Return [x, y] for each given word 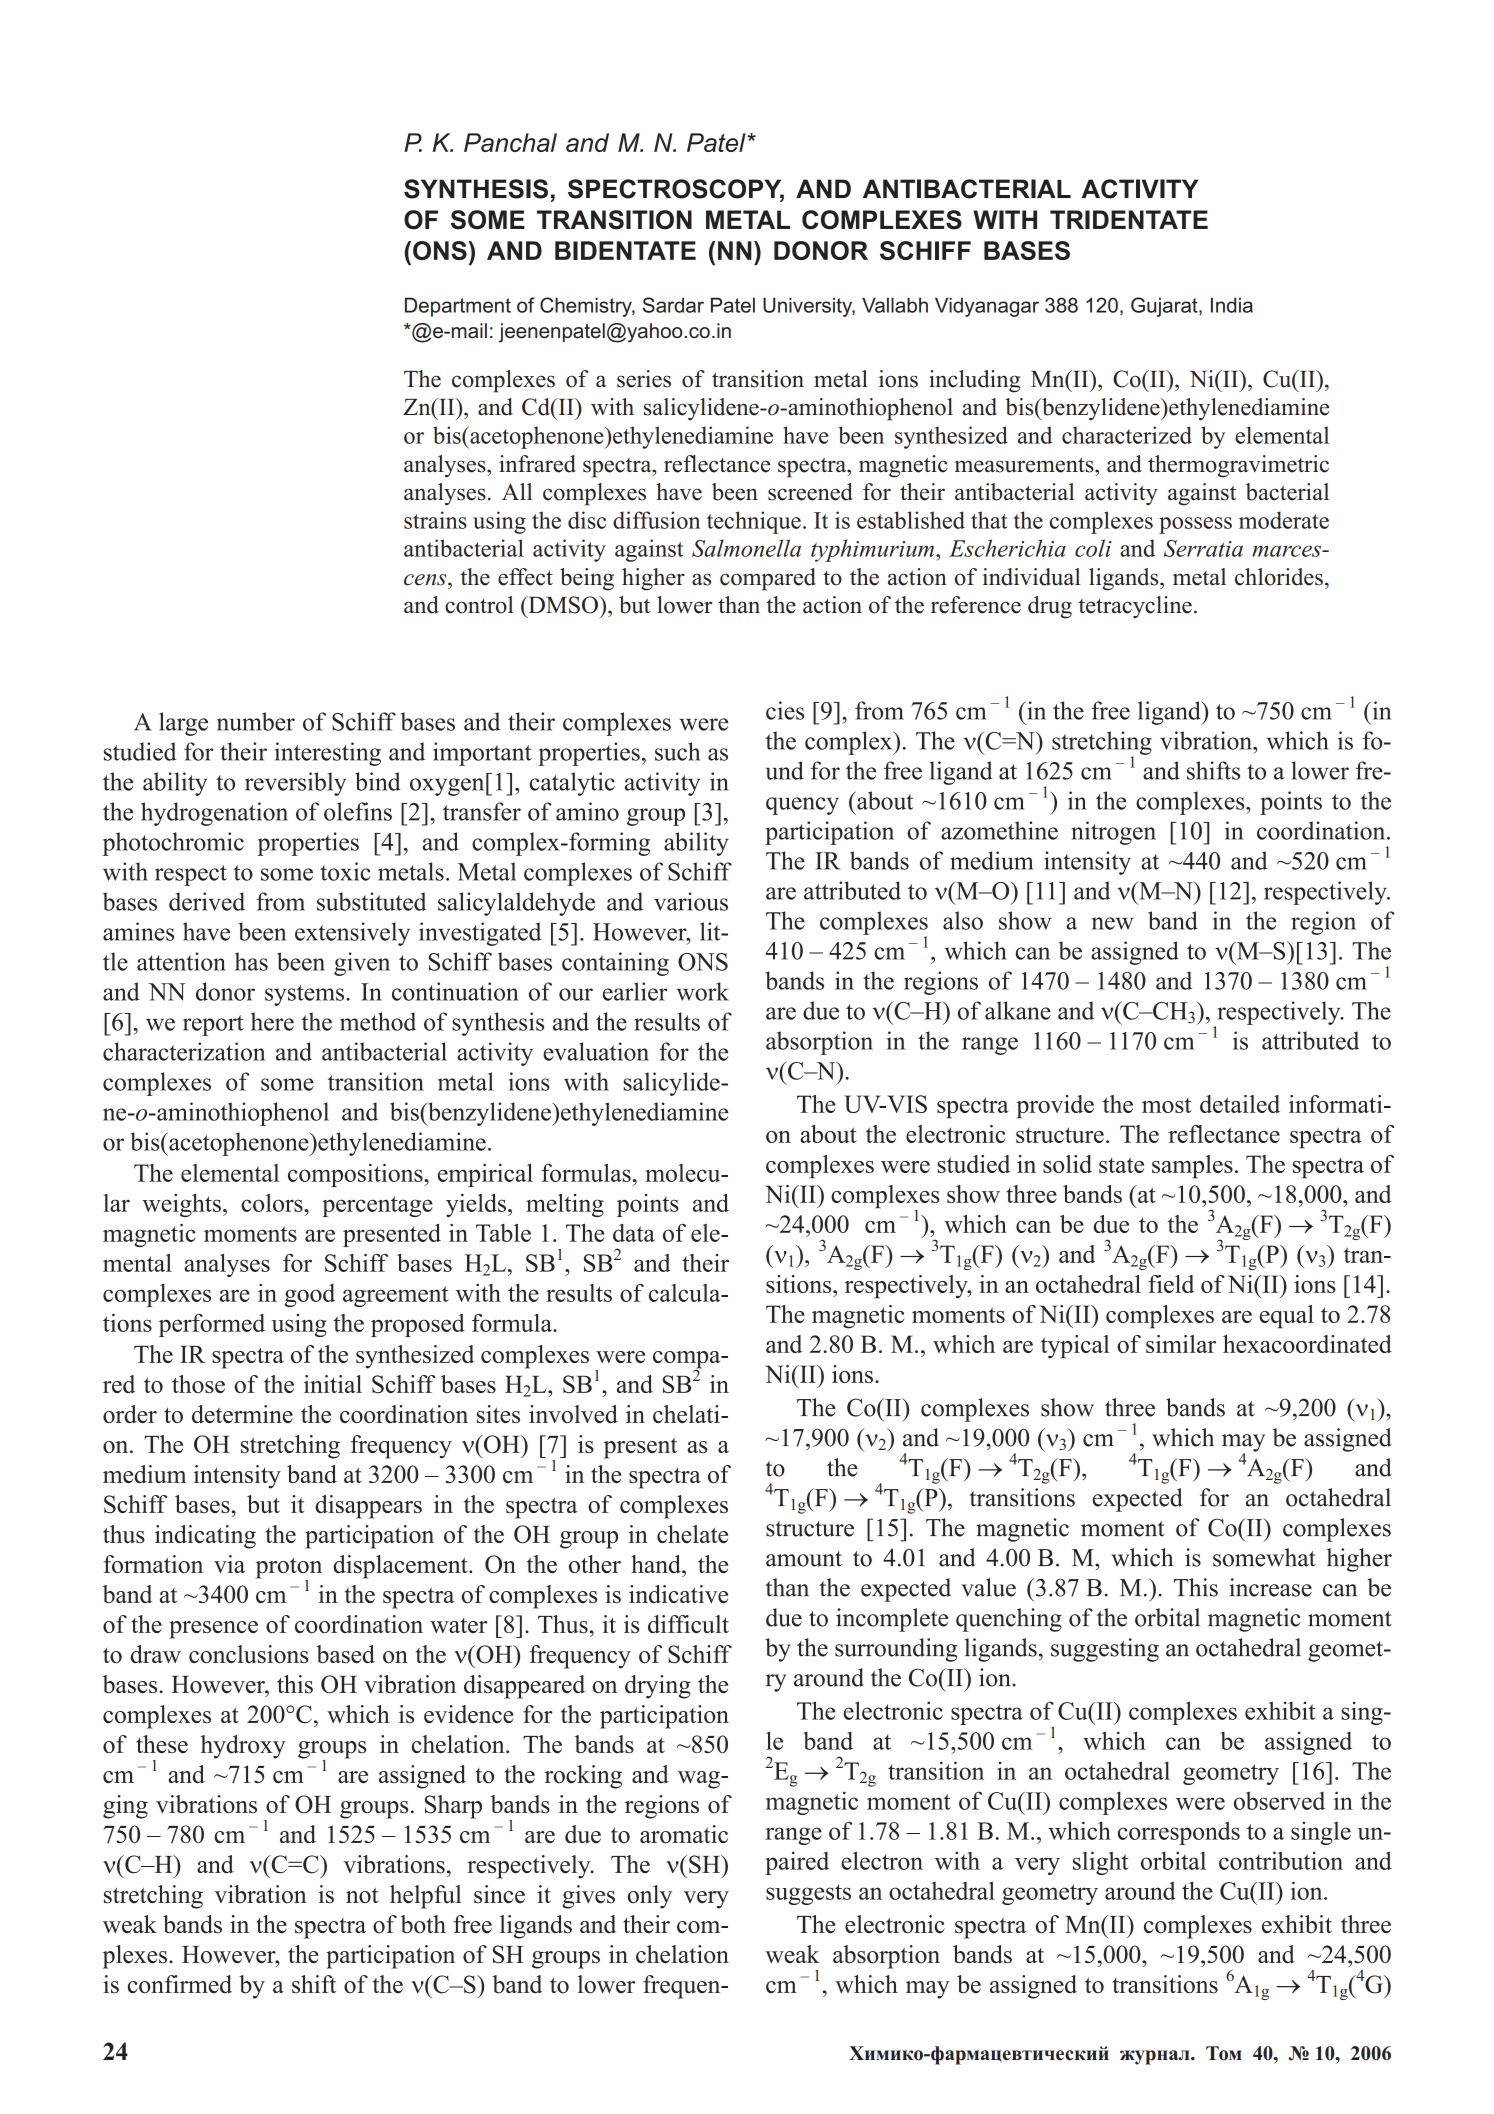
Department [458, 307]
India [1232, 305]
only [650, 1897]
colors [273, 1203]
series [644, 379]
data [634, 1233]
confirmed [180, 1984]
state [1121, 1165]
